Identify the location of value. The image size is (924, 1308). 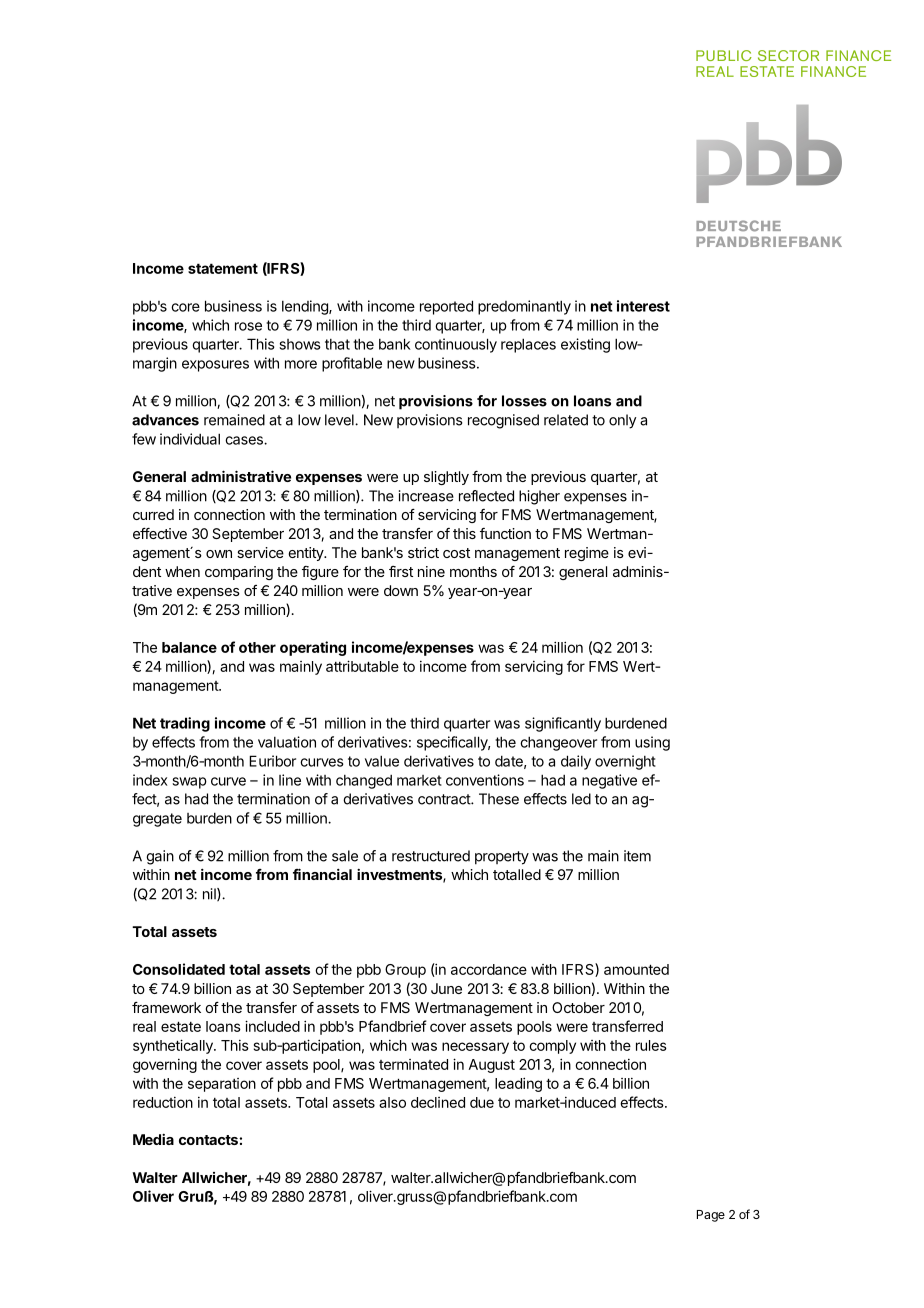
(382, 761).
